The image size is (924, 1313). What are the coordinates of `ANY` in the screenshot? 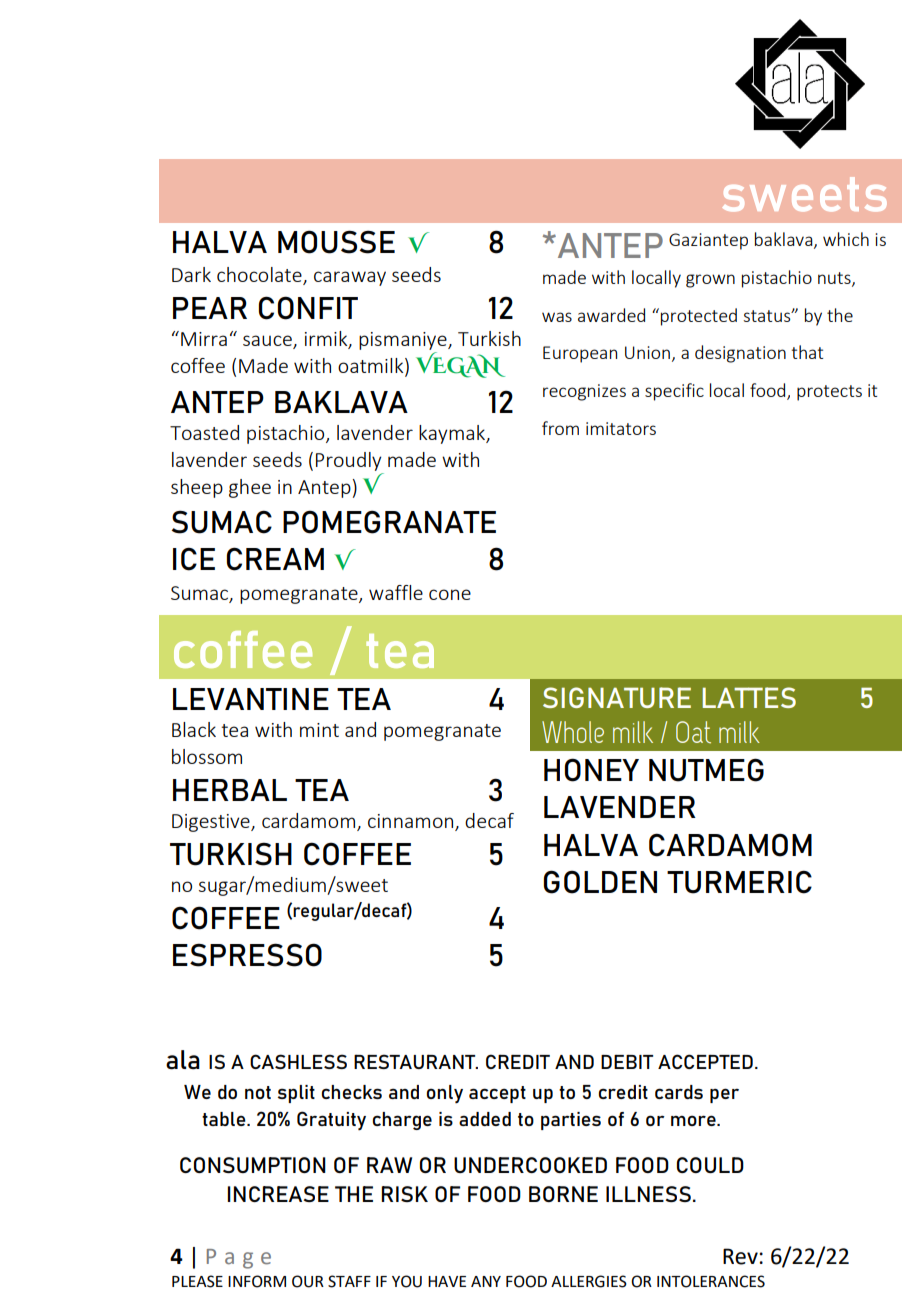 It's located at (486, 1281).
